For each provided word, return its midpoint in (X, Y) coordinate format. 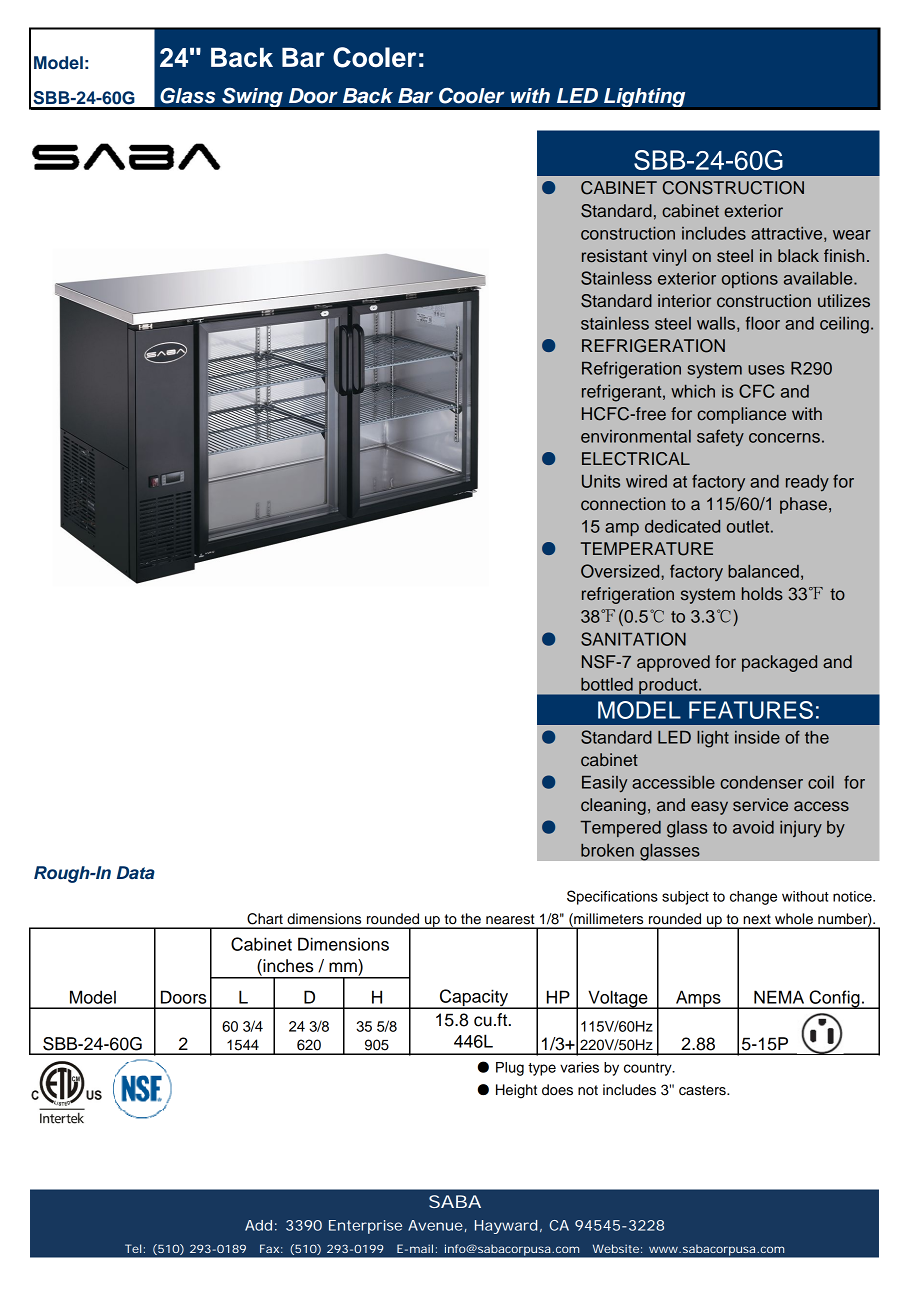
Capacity (473, 998)
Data (136, 872)
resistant (614, 256)
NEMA (779, 997)
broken (607, 850)
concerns (784, 438)
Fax (269, 1248)
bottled (607, 684)
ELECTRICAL (636, 459)
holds (762, 594)
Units (601, 481)
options (750, 280)
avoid (753, 827)
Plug (510, 1069)
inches (287, 966)
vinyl (669, 257)
